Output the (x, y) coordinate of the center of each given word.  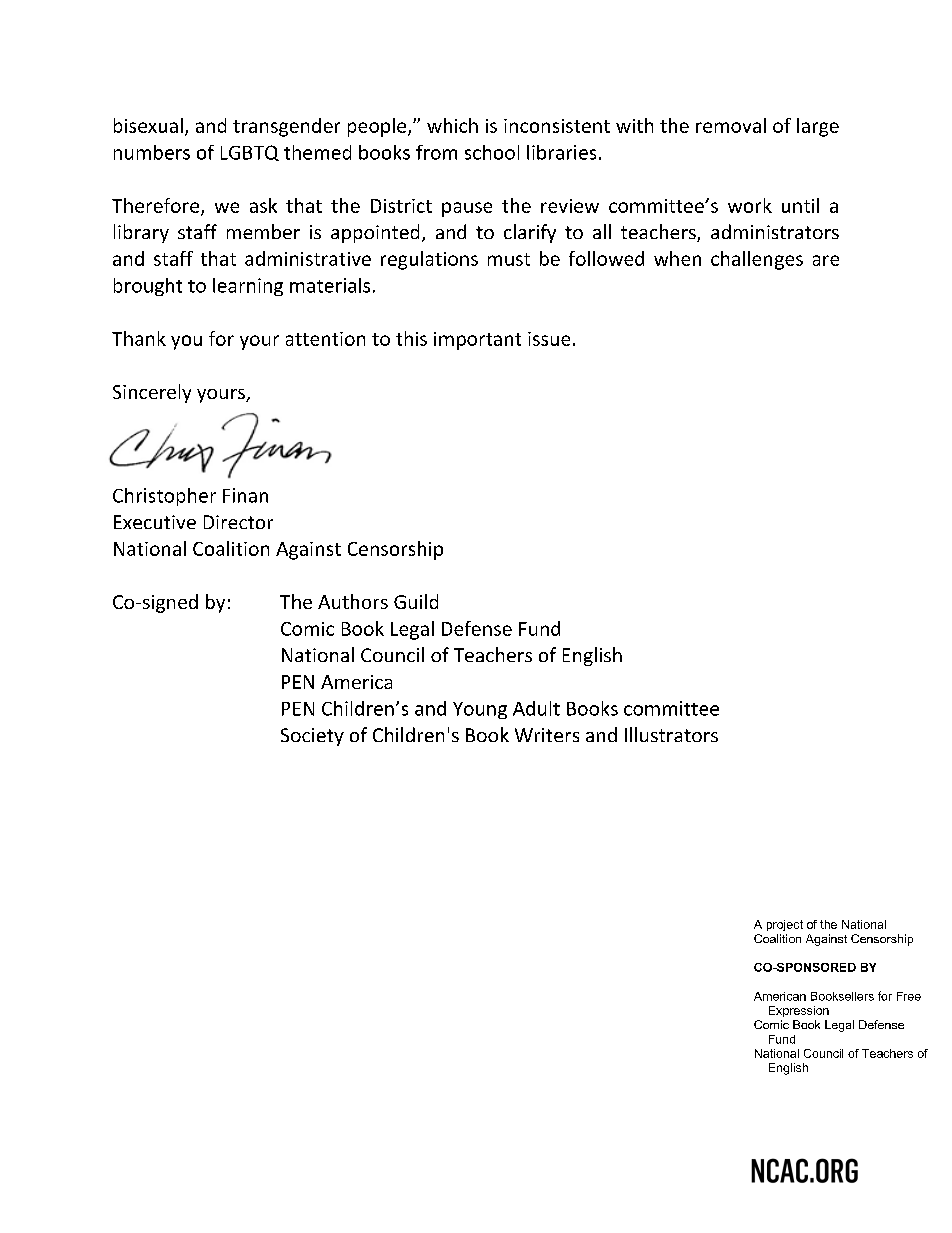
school (492, 152)
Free (909, 996)
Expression (799, 1011)
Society (312, 737)
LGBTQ (250, 153)
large (818, 127)
